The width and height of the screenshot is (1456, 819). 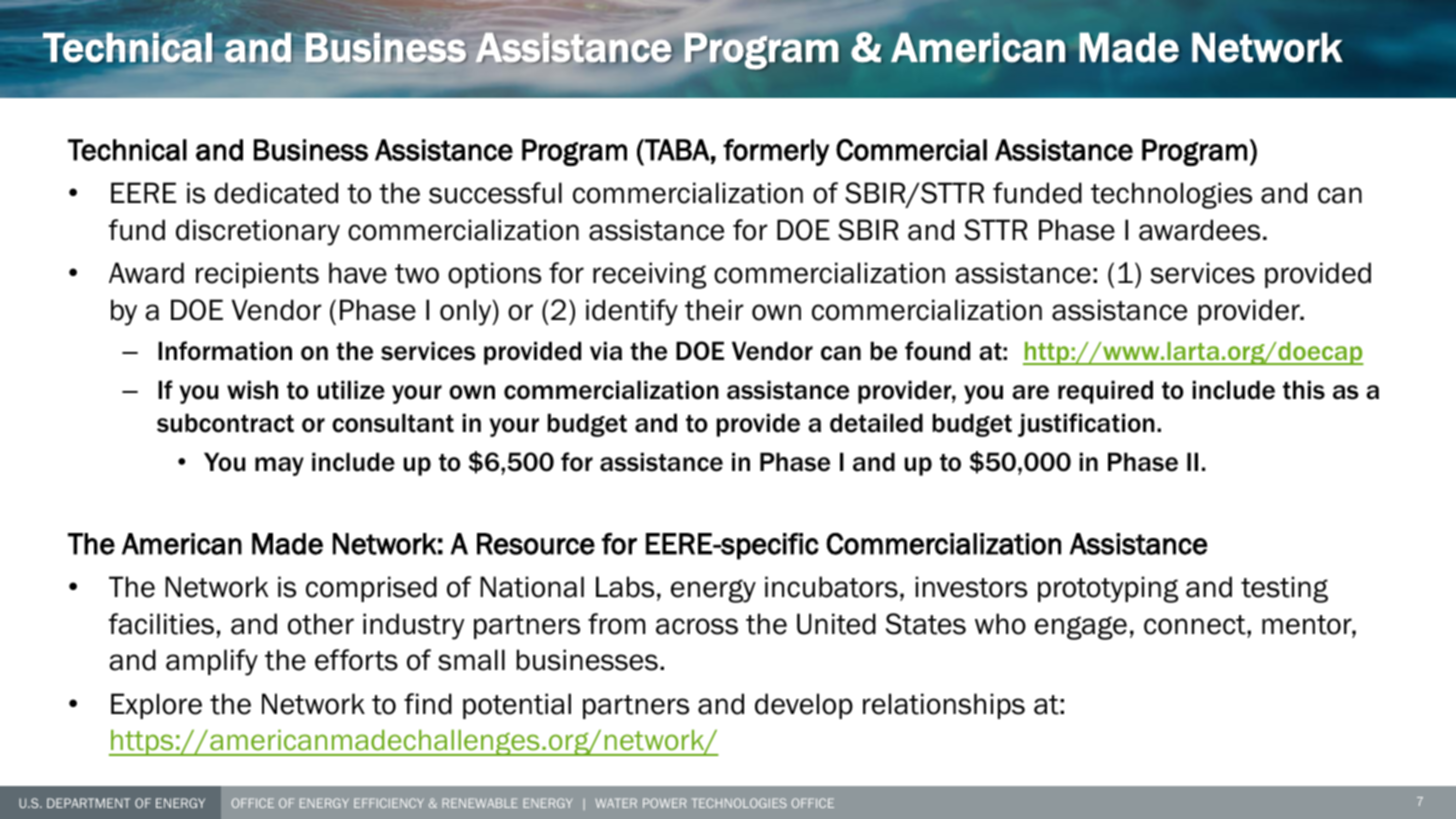 I want to click on DEPARTMENT, so click(x=88, y=803).
